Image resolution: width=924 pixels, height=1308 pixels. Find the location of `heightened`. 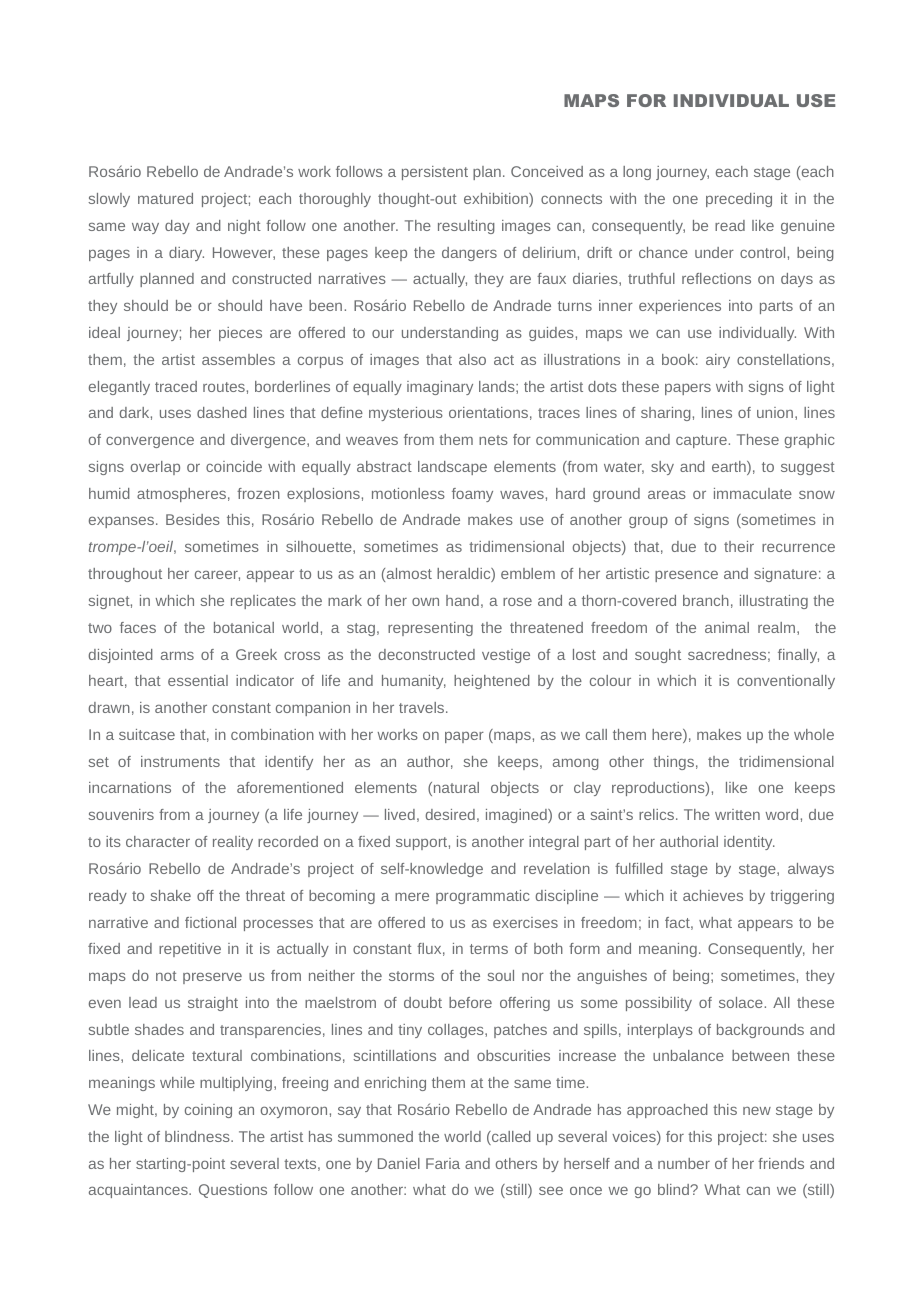

heightened is located at coordinates (492, 682).
